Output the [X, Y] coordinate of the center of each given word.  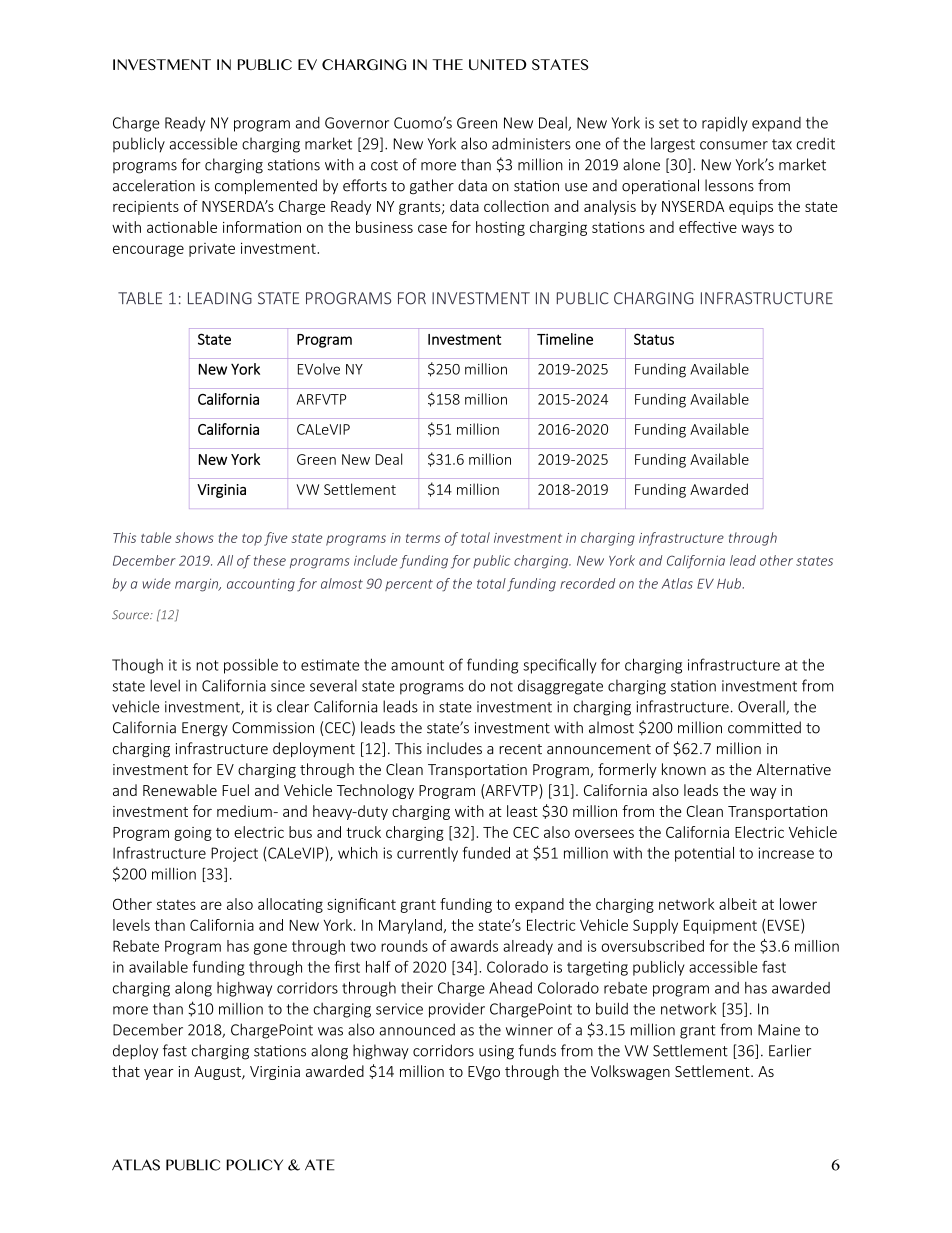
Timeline [565, 339]
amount [417, 665]
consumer [734, 145]
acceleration [154, 185]
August [218, 1073]
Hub [729, 583]
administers [531, 143]
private [212, 250]
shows [194, 537]
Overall [762, 707]
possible [251, 666]
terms [423, 538]
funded [486, 852]
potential [704, 854]
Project [234, 854]
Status [654, 339]
